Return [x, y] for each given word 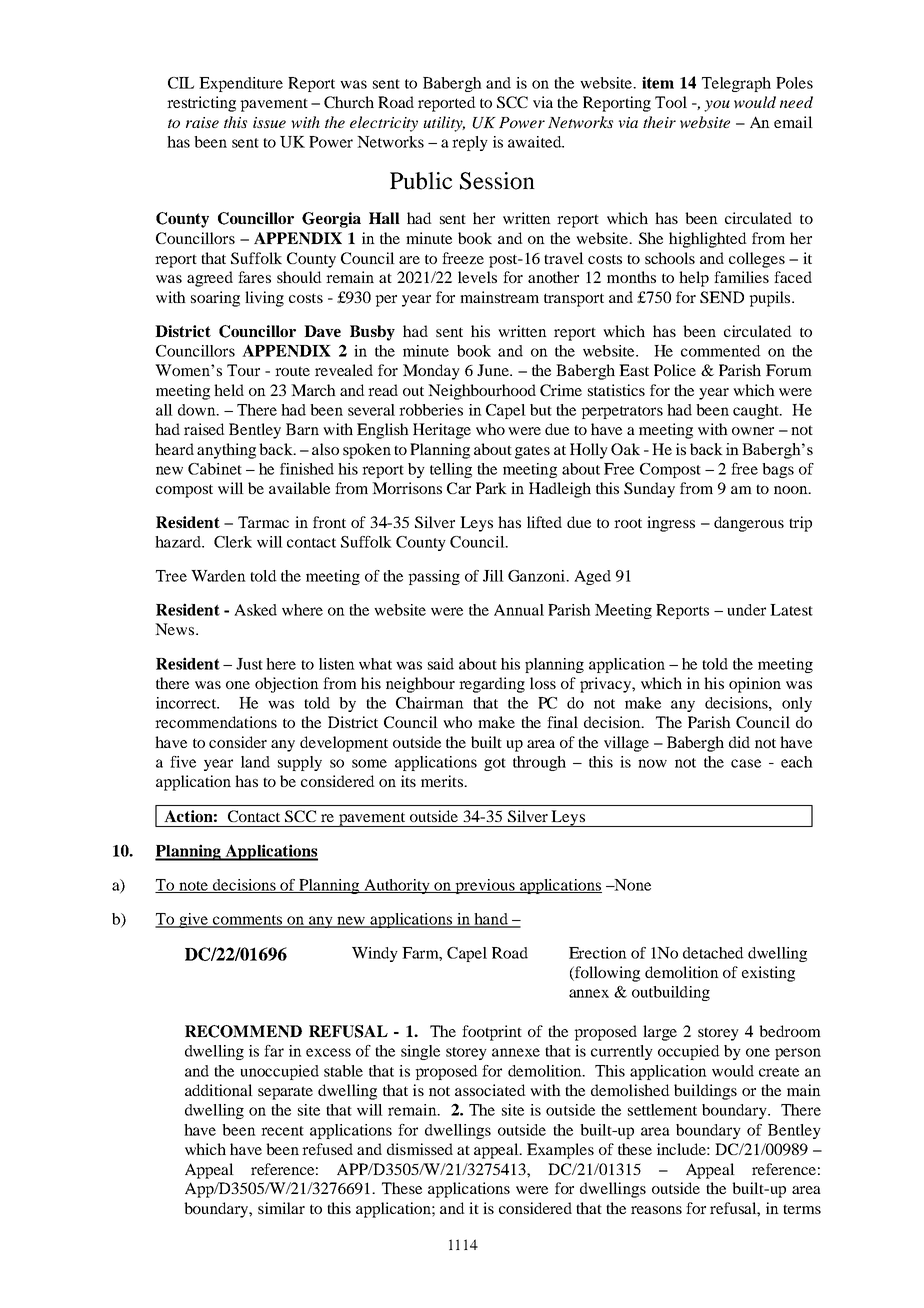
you [717, 106]
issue [269, 122]
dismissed [420, 1149]
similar [281, 1208]
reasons [656, 1210]
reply [470, 143]
